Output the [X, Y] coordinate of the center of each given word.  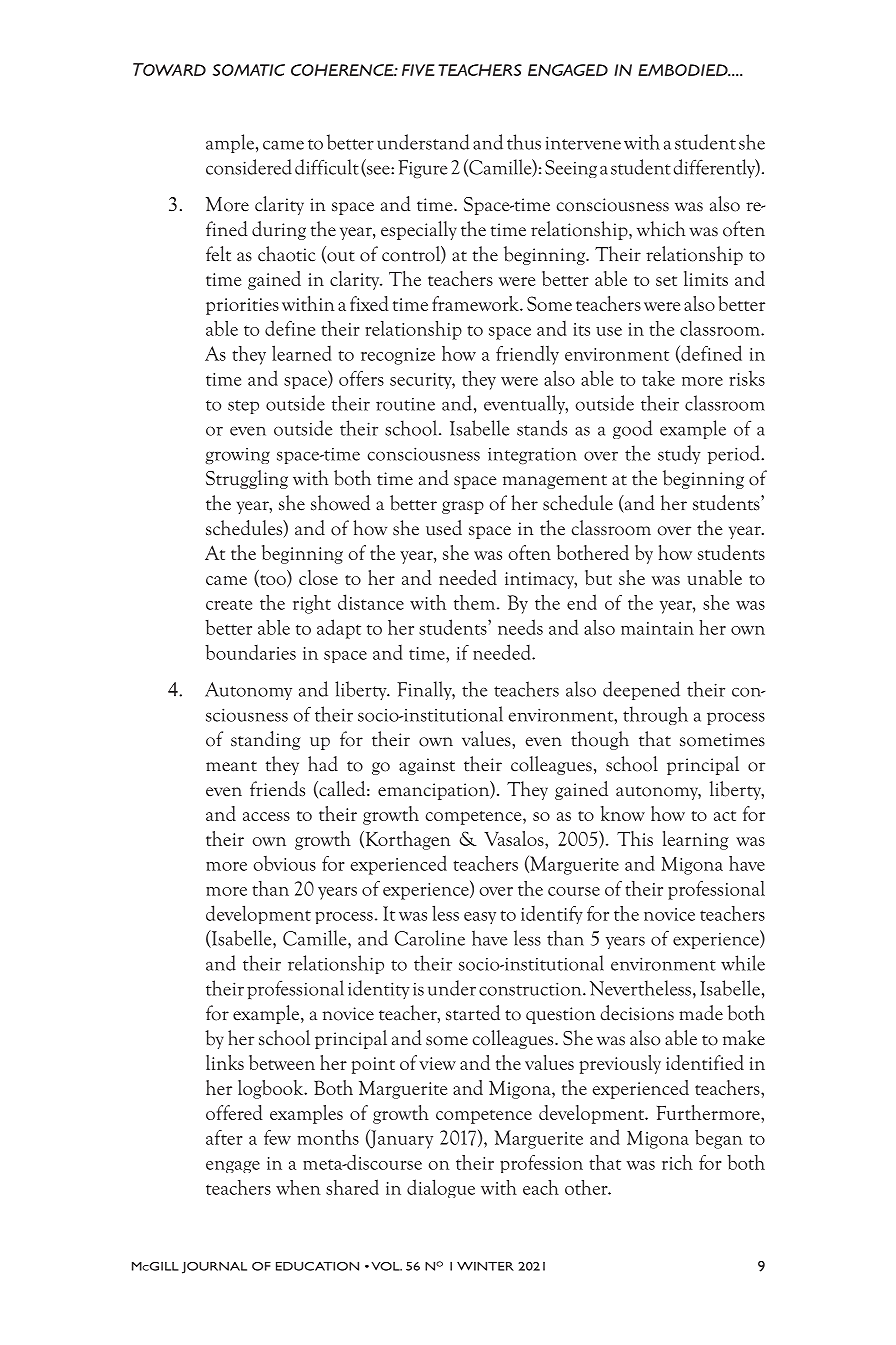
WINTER [485, 1266]
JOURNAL [214, 1268]
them [476, 602]
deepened [641, 690]
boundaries [250, 652]
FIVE [418, 70]
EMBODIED [684, 70]
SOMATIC [249, 70]
